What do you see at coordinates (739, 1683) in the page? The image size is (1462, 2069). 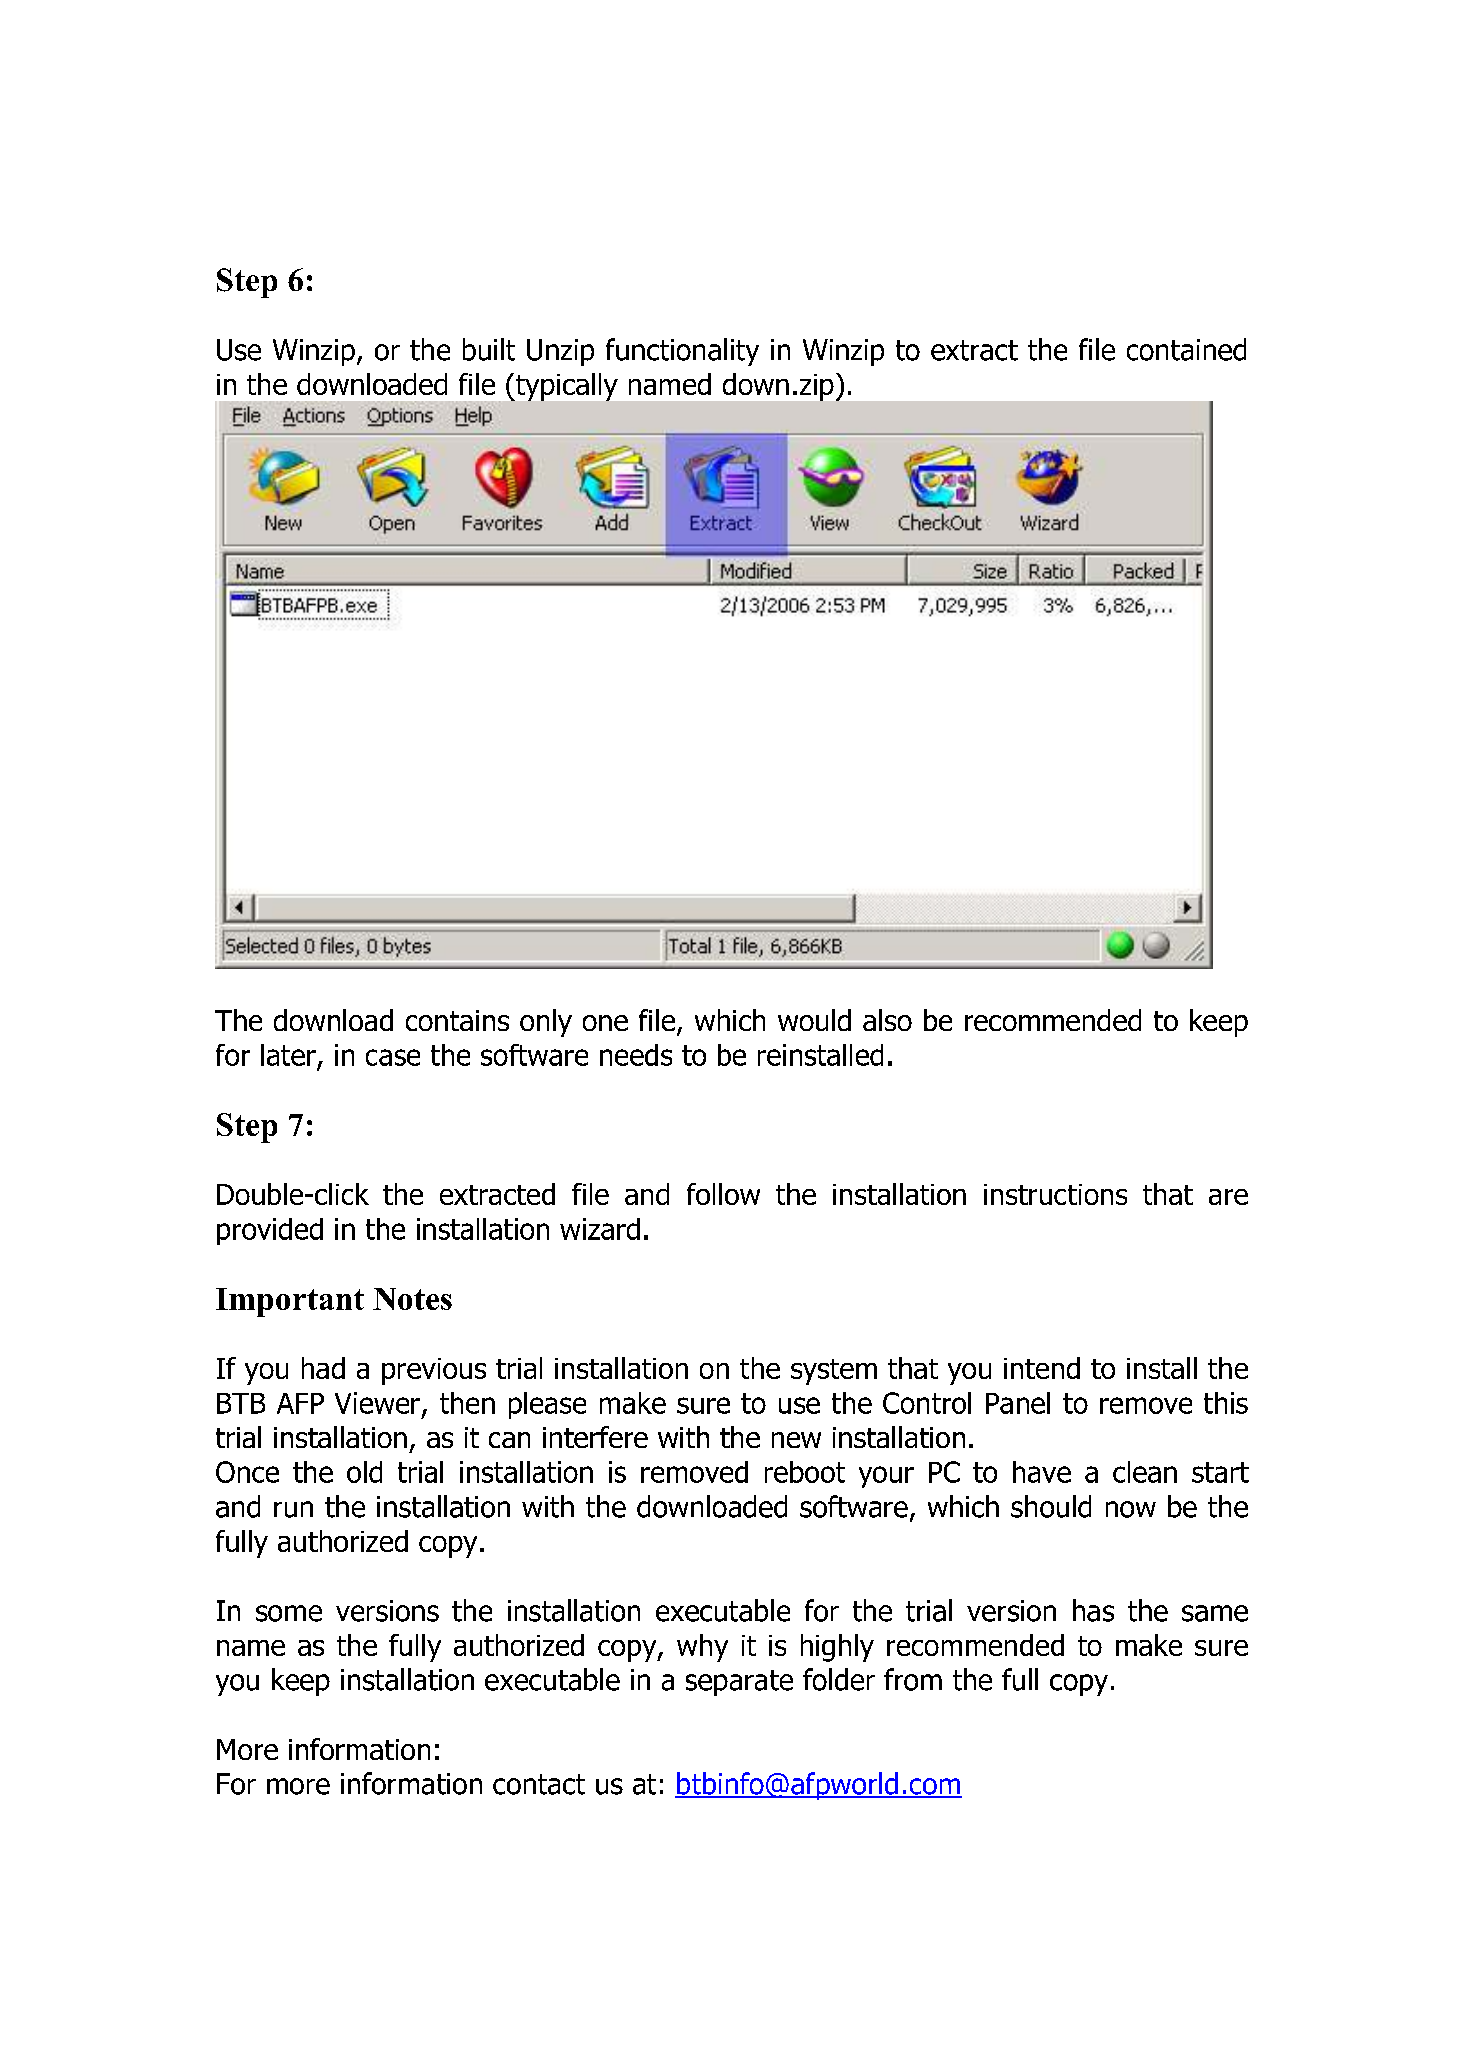 I see `separate` at bounding box center [739, 1683].
